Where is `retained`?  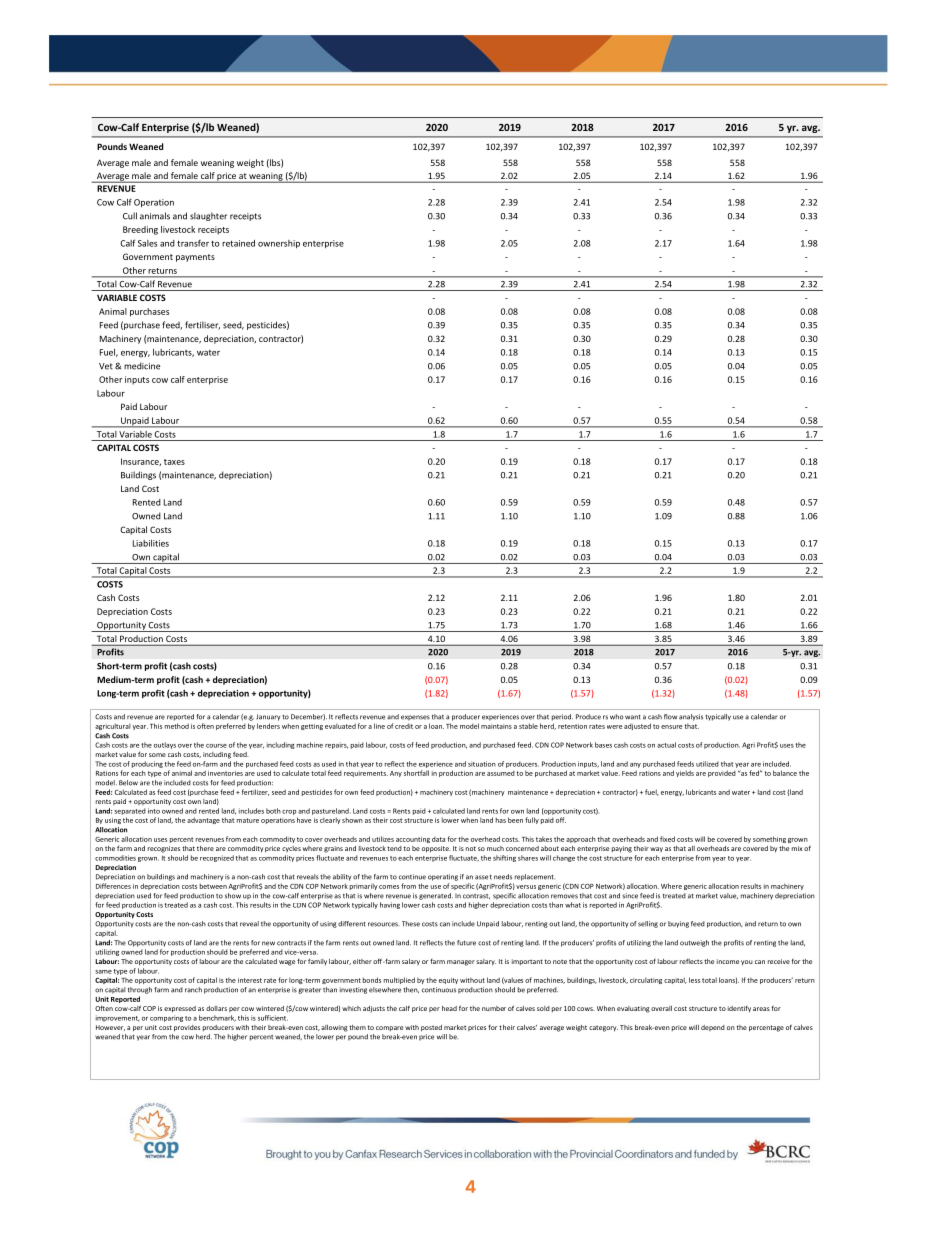
retained is located at coordinates (238, 243).
